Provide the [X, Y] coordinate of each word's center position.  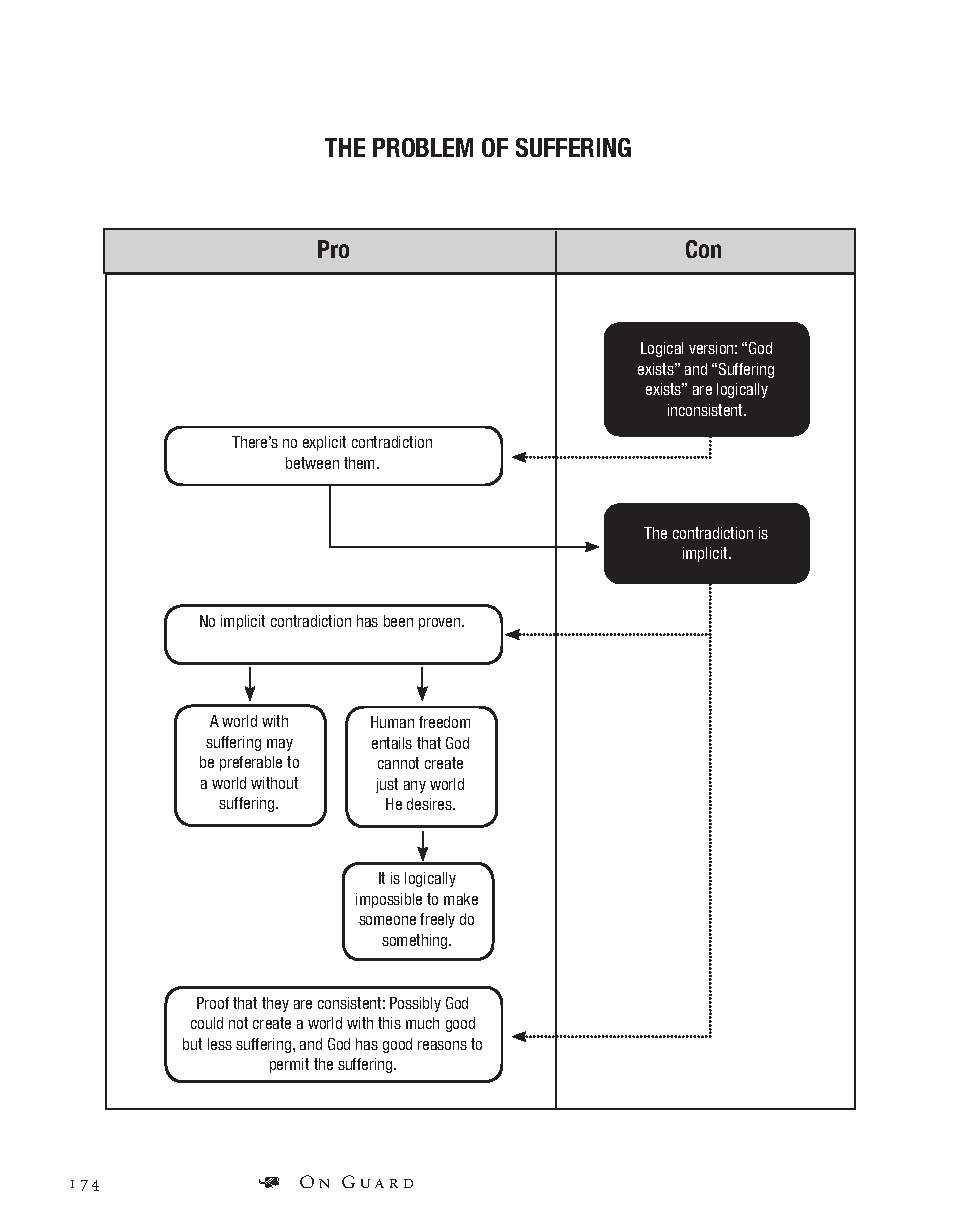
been [398, 621]
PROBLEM [423, 147]
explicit [324, 443]
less [220, 1044]
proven [441, 624]
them [361, 463]
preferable [251, 763]
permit [289, 1065]
